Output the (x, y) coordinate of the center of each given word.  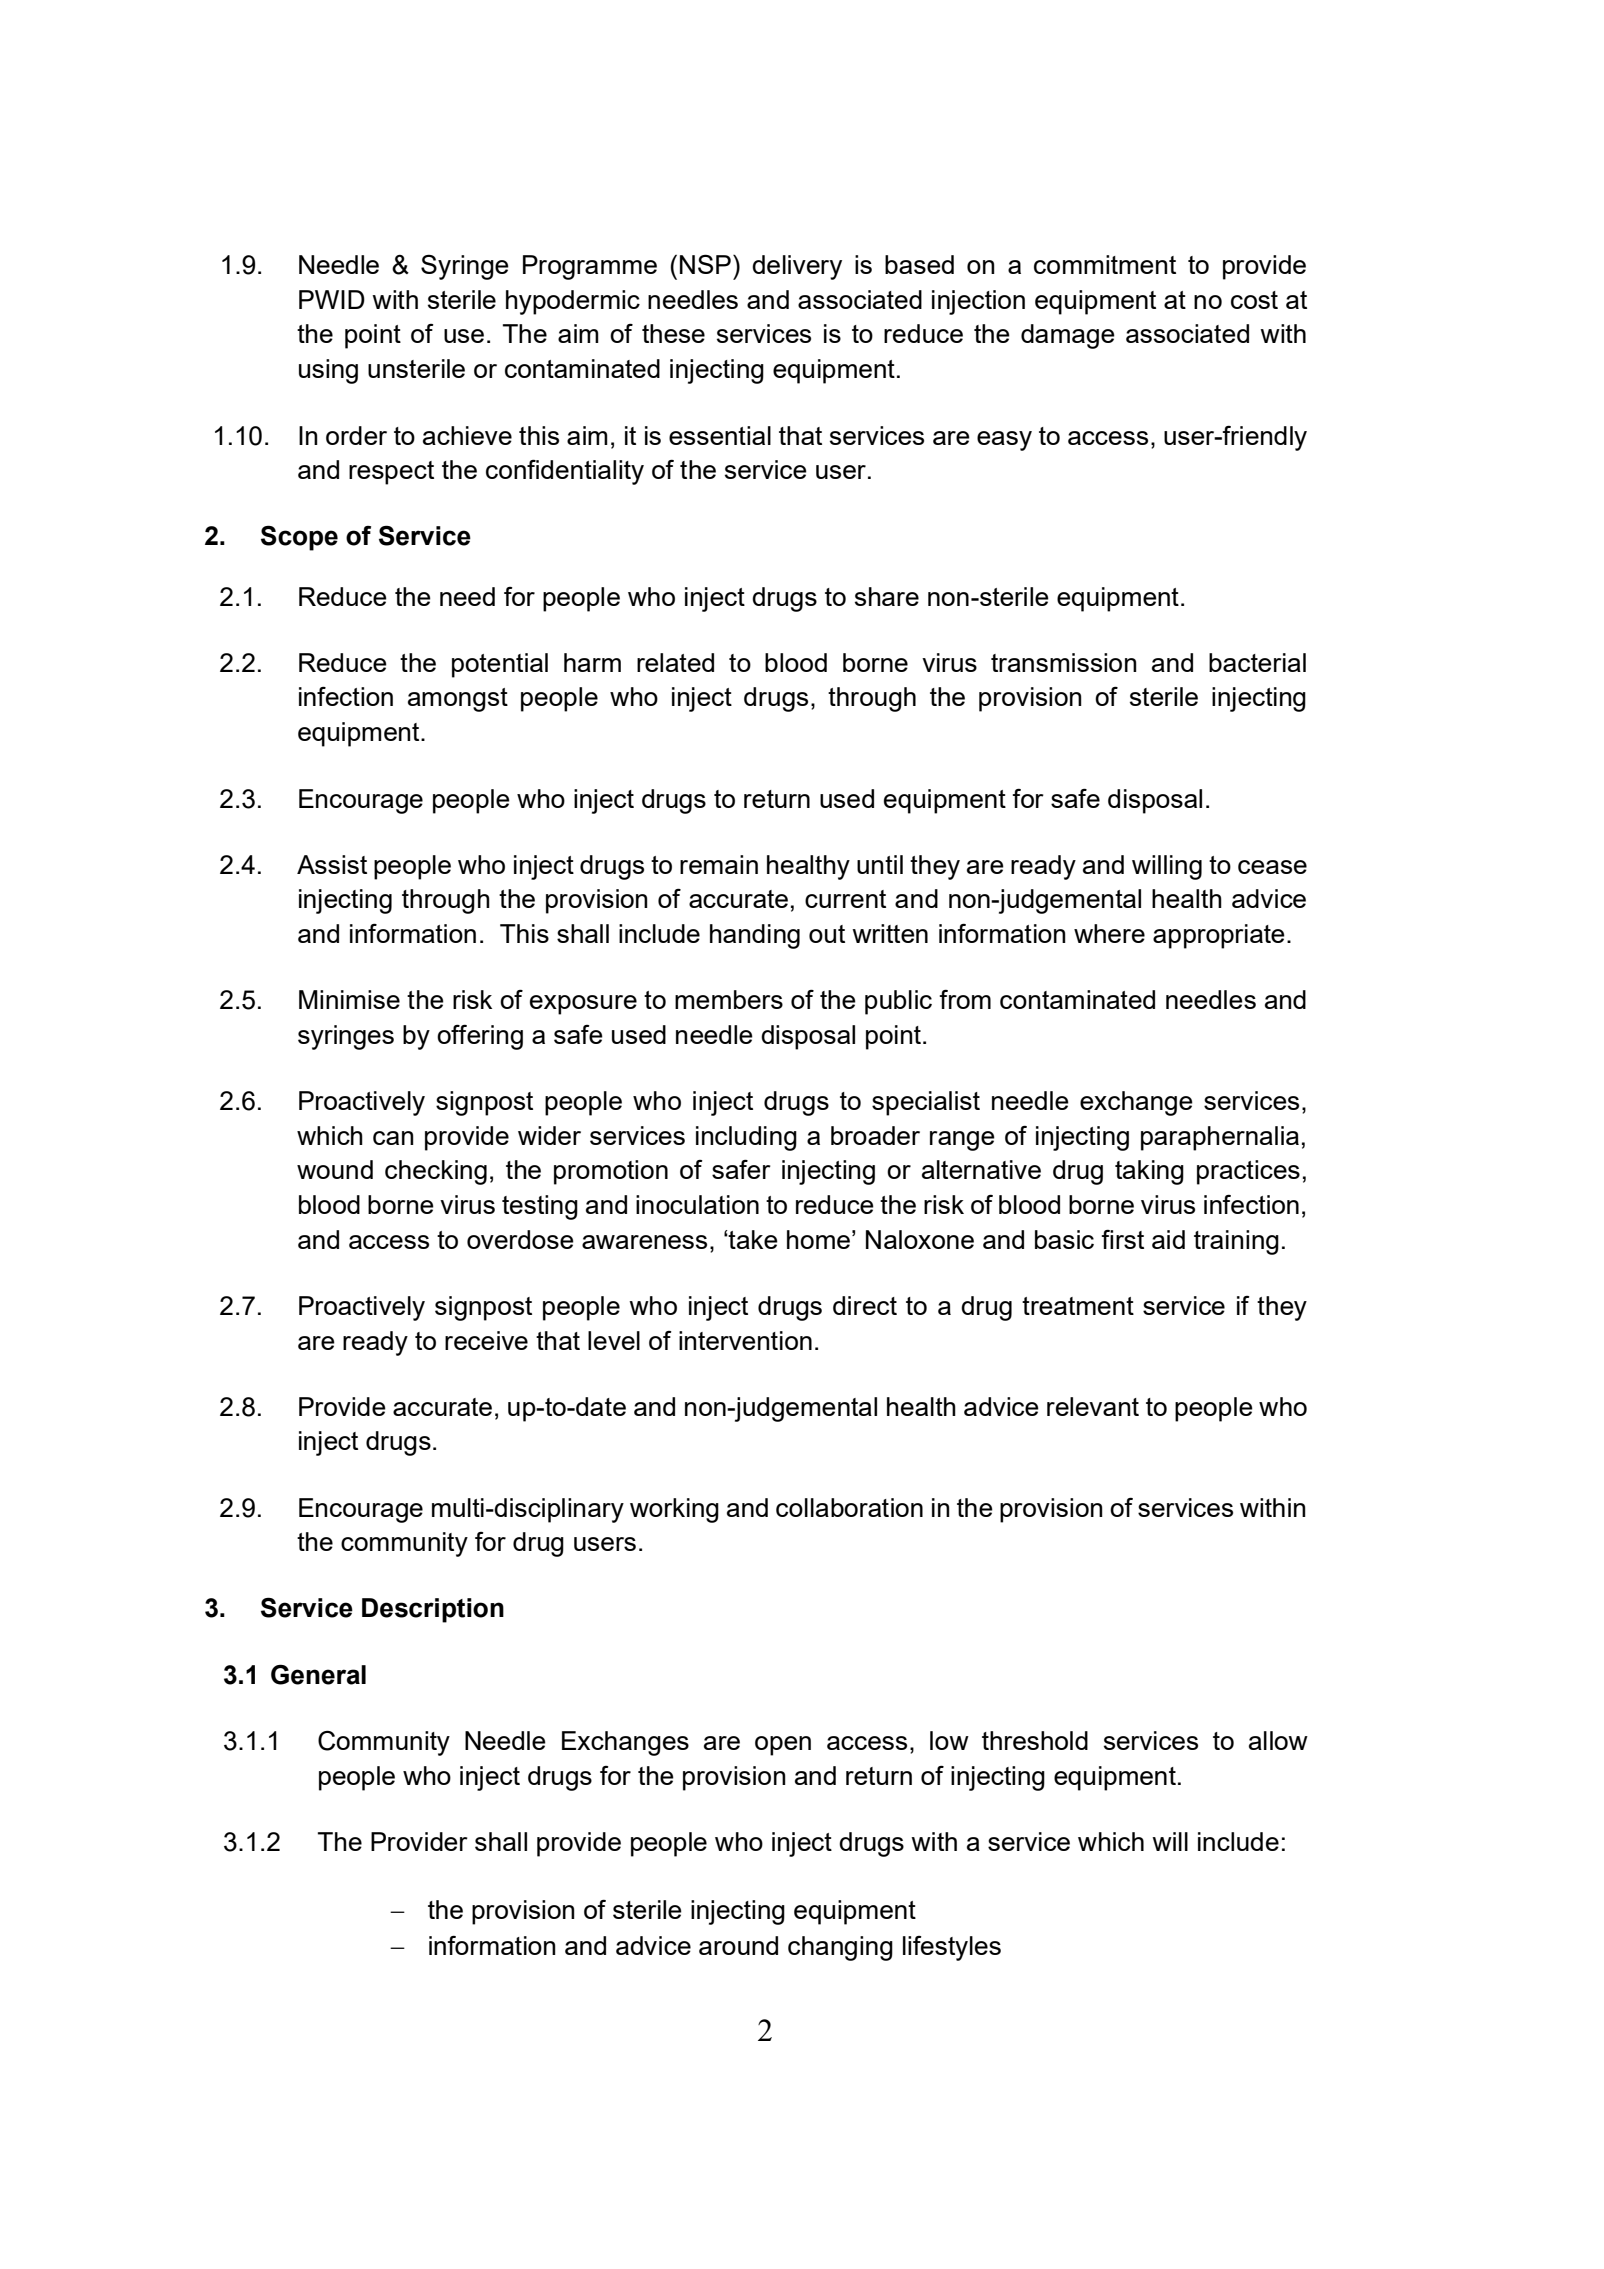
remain (719, 864)
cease (1272, 867)
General (318, 1674)
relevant (1093, 1406)
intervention (745, 1340)
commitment (1105, 264)
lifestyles (952, 1948)
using (328, 371)
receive (486, 1340)
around (738, 1945)
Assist (332, 864)
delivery (797, 267)
